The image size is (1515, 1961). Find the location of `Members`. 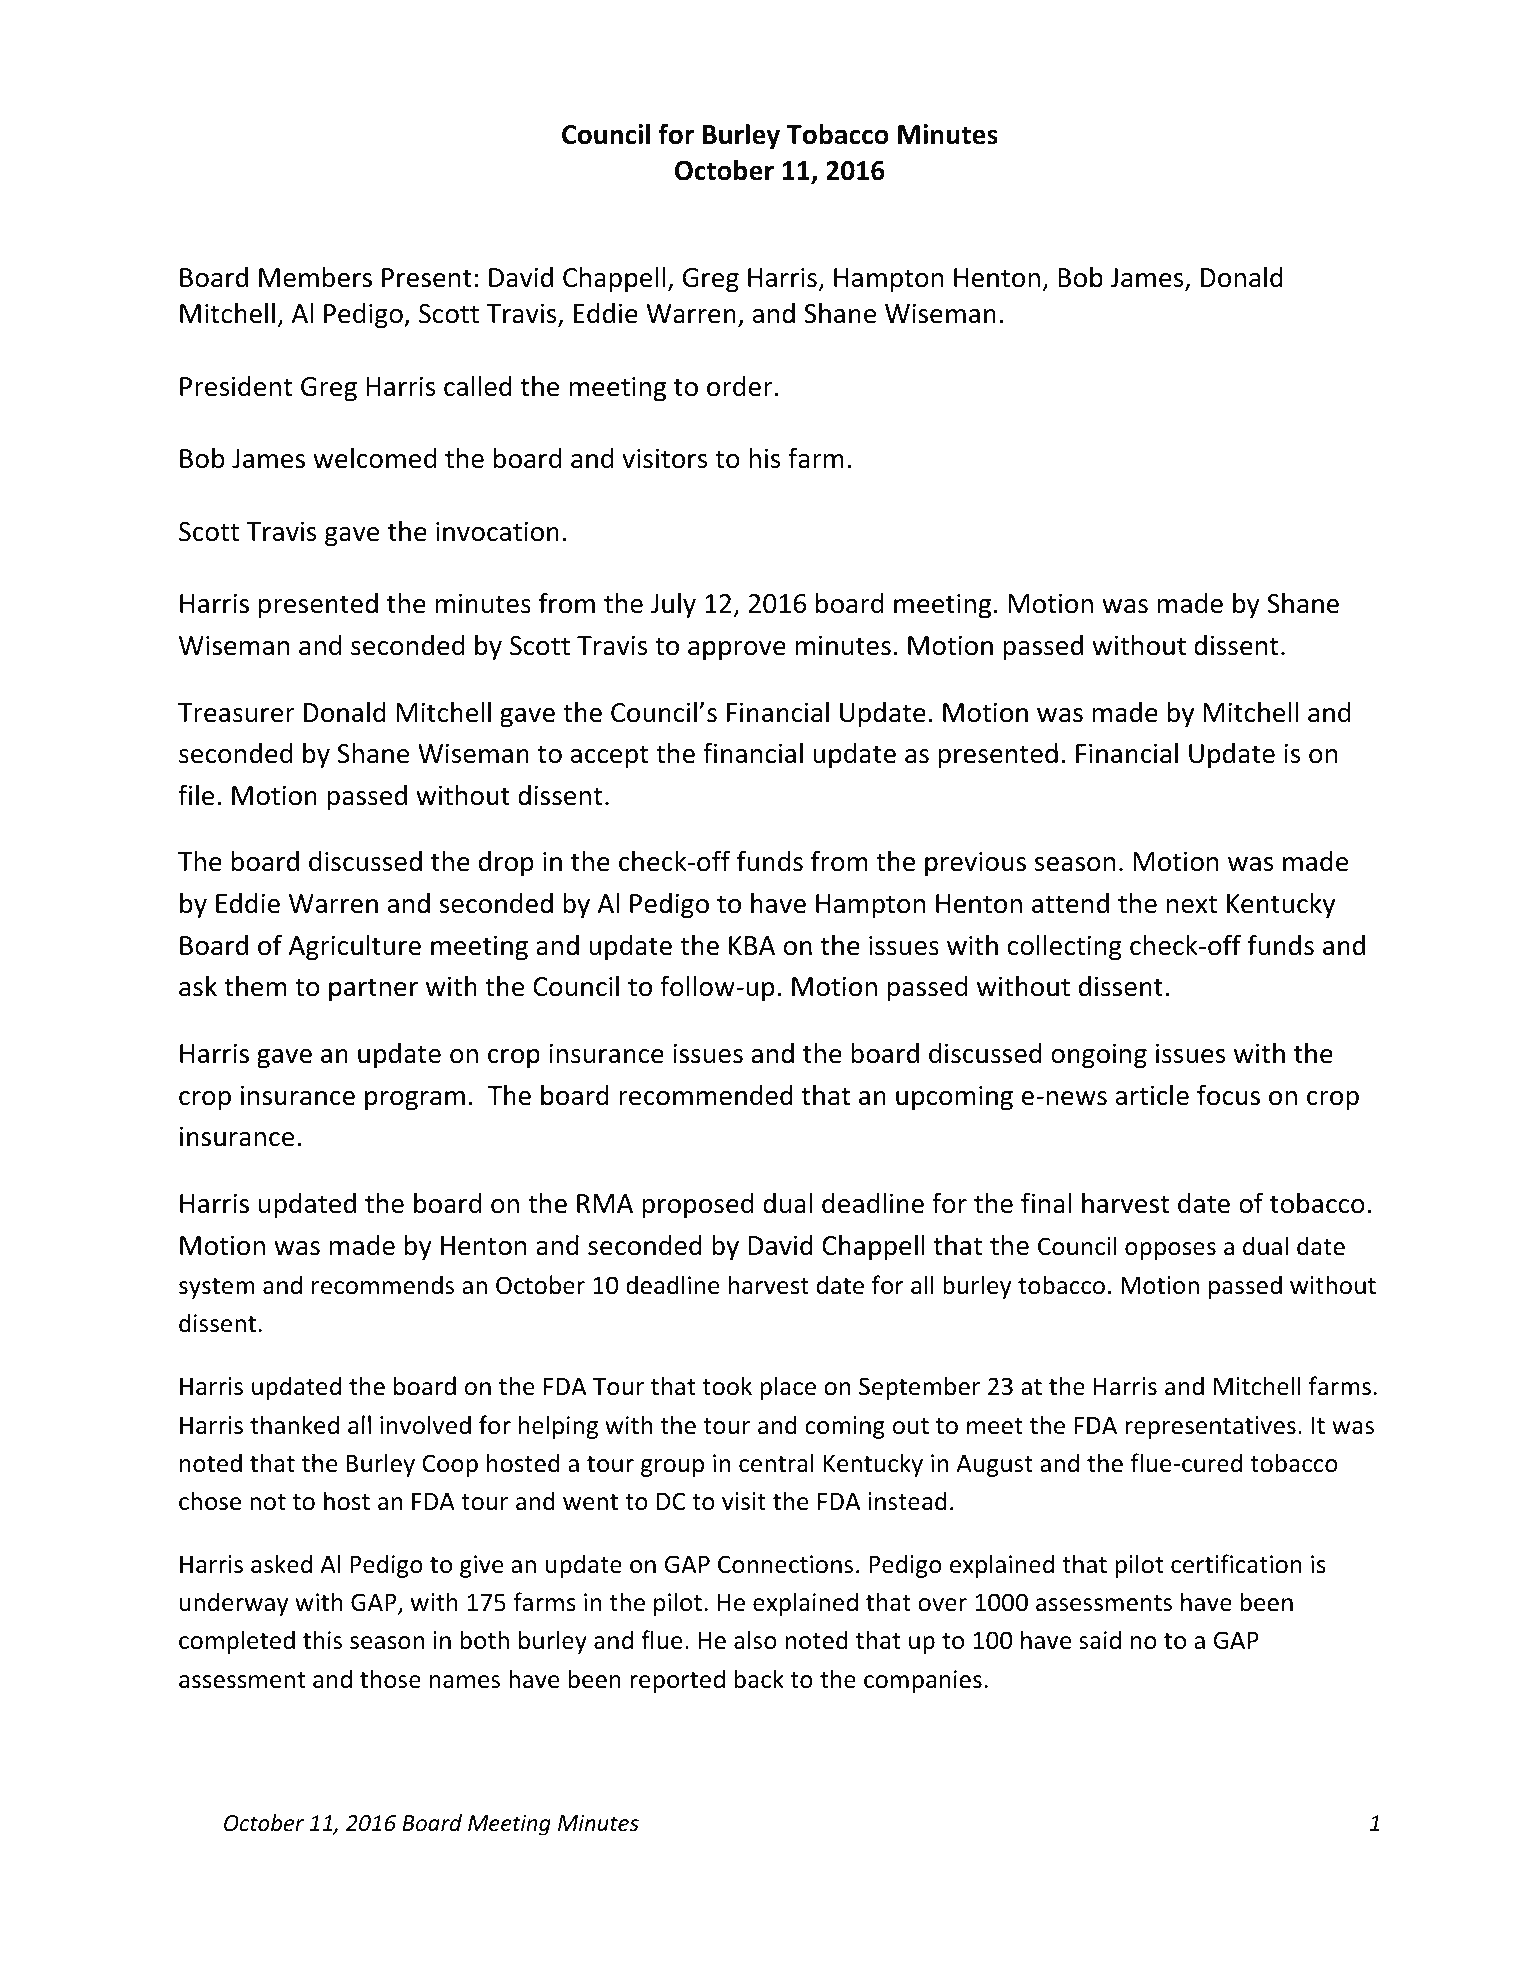

Members is located at coordinates (315, 277).
